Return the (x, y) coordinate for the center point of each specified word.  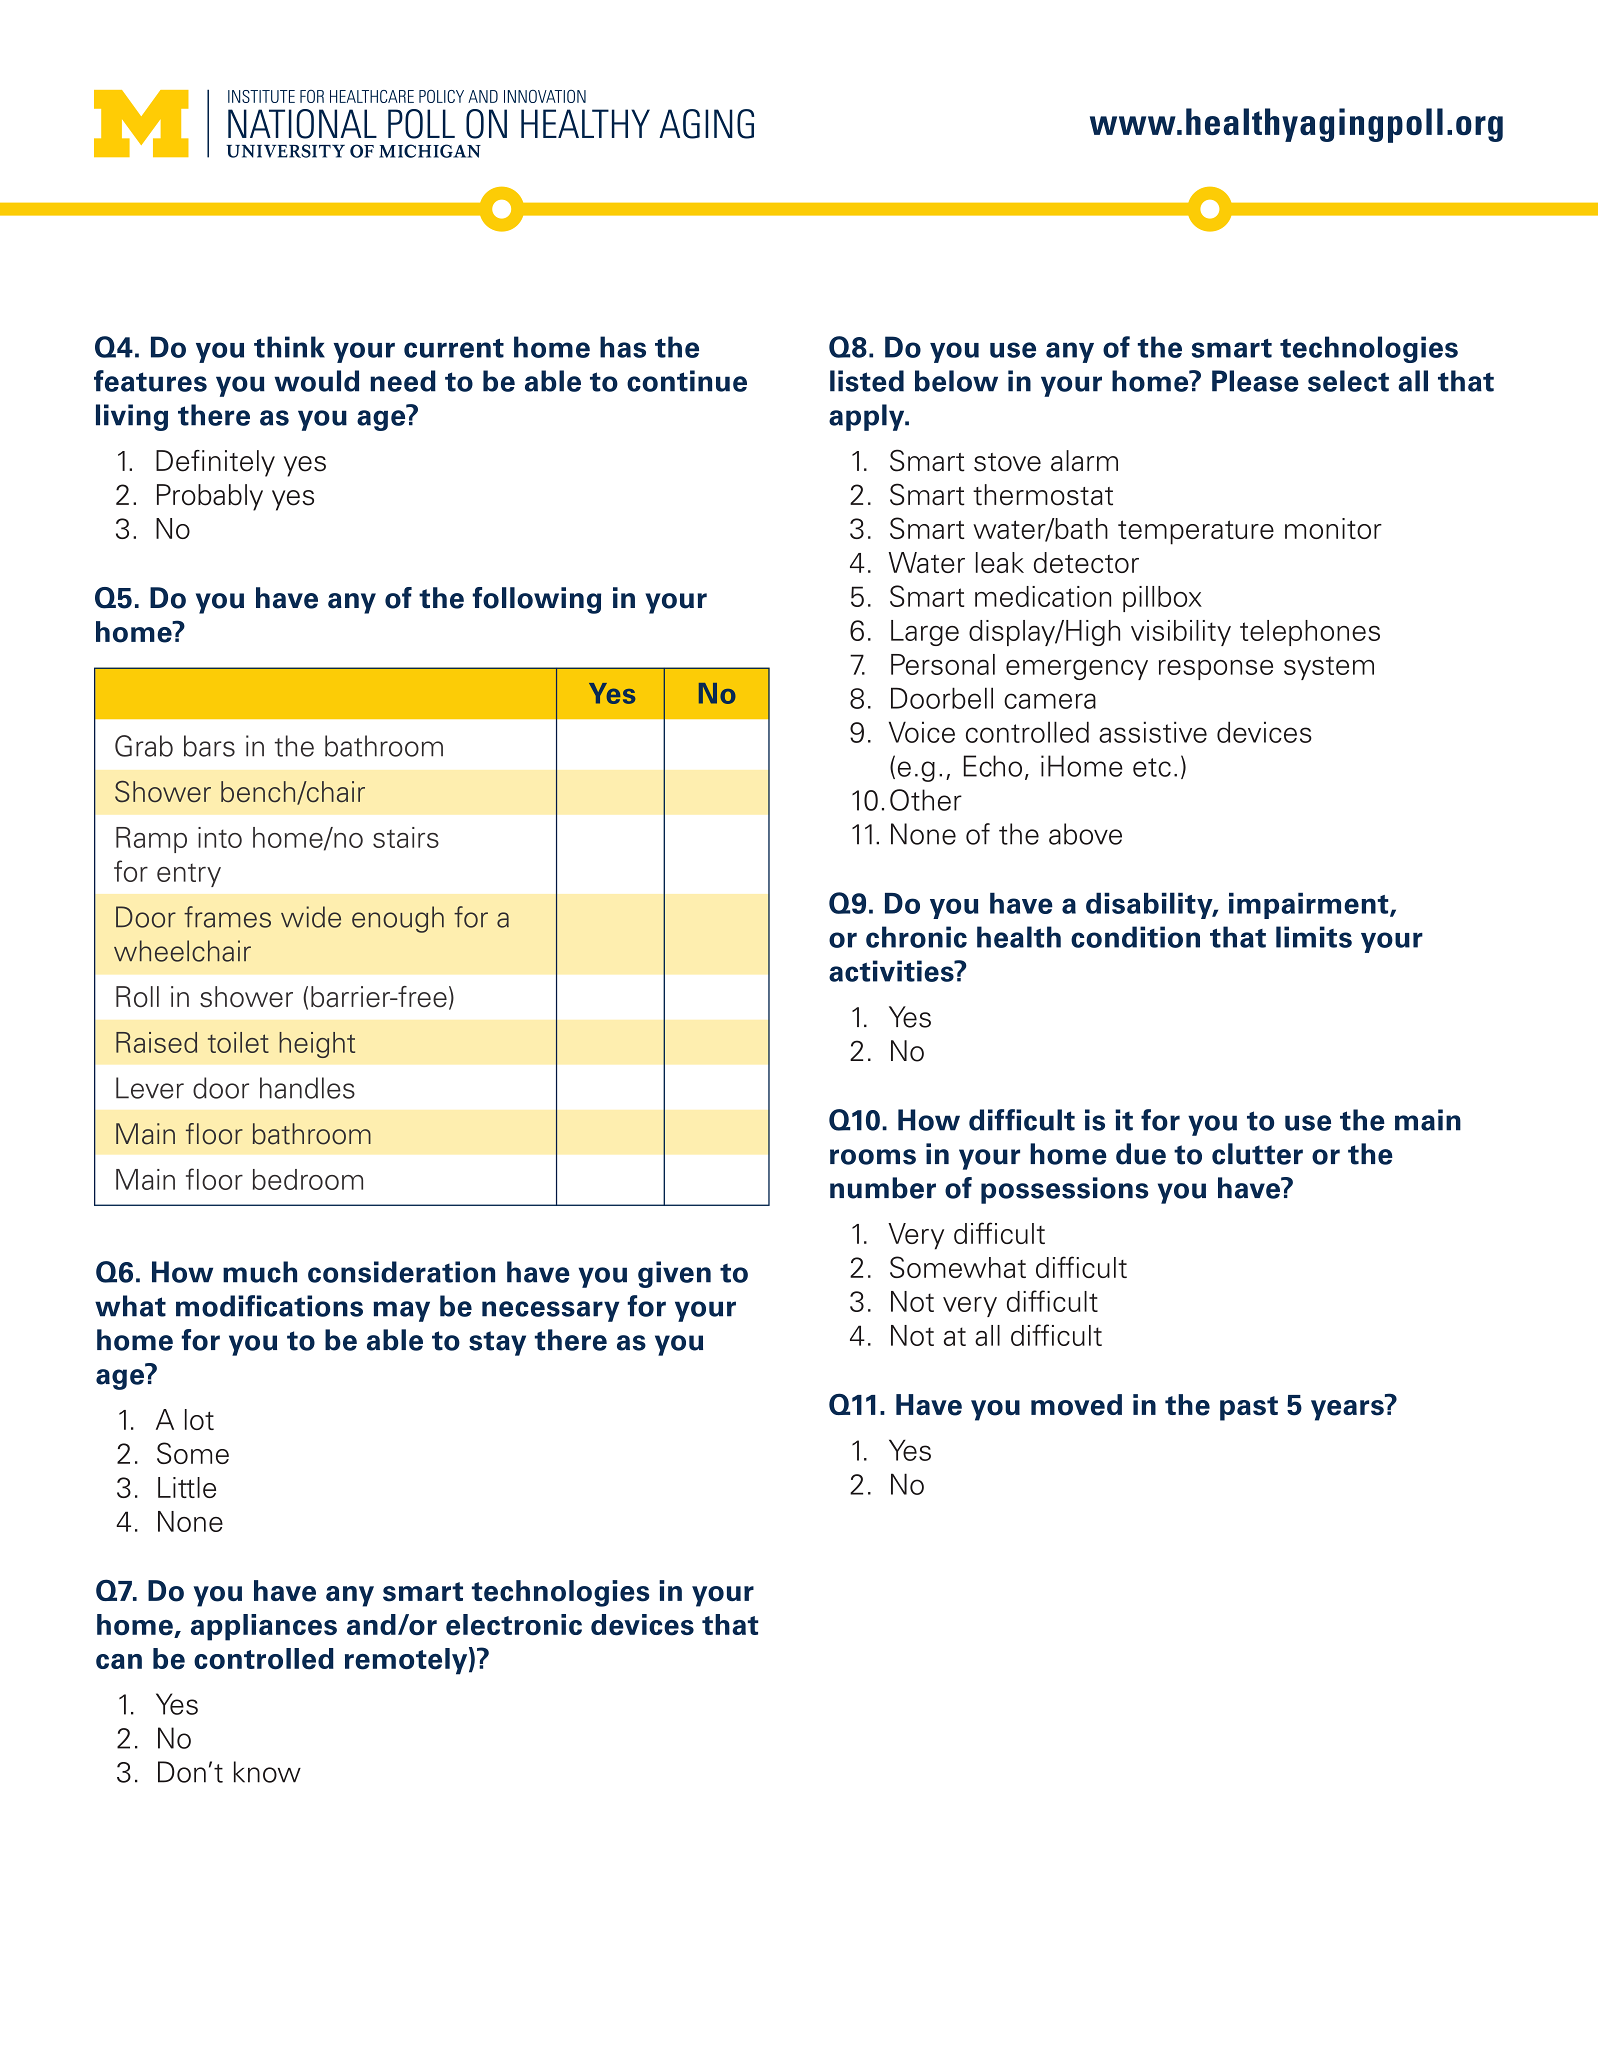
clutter (1257, 1154)
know (267, 1772)
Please (1255, 381)
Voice (922, 732)
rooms (873, 1157)
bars (209, 746)
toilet (238, 1042)
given (674, 1274)
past (1249, 1408)
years (1347, 1410)
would (316, 381)
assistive (1153, 732)
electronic (514, 1625)
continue (687, 381)
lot (199, 1419)
